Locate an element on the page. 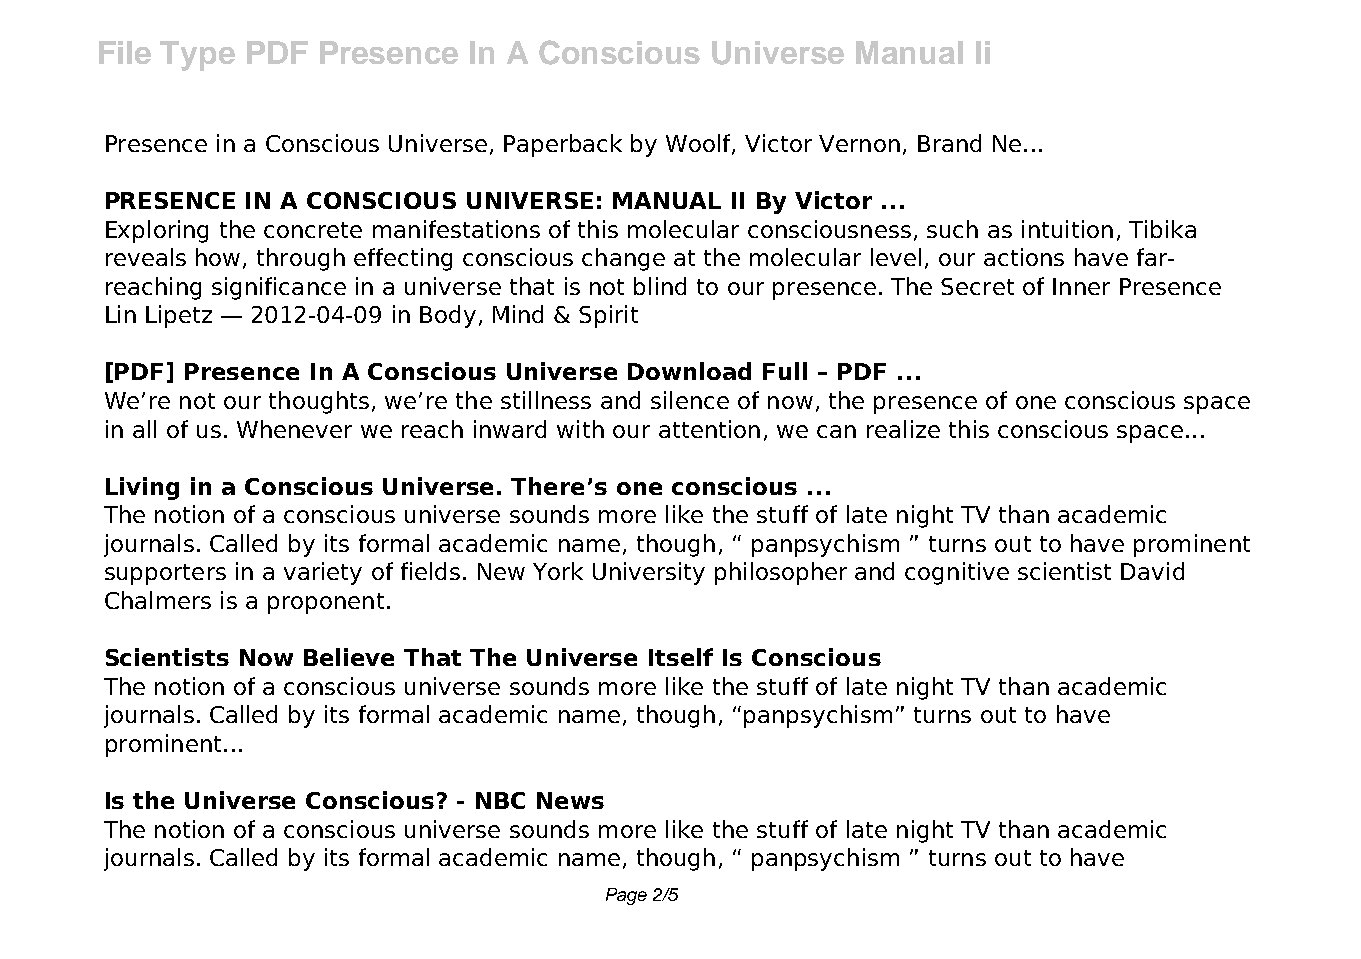  Woolf is located at coordinates (699, 144).
